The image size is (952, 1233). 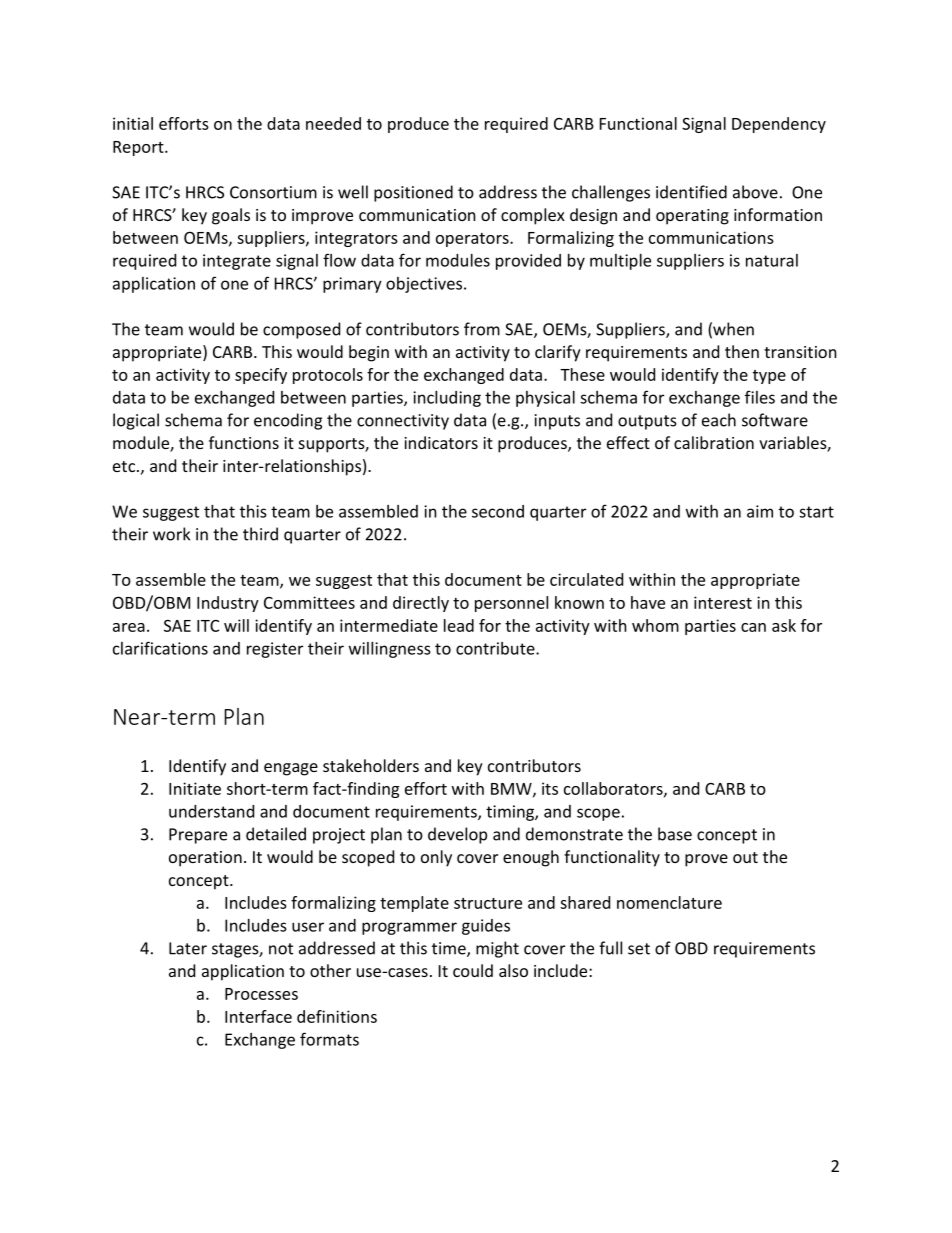 I want to click on could, so click(x=473, y=970).
